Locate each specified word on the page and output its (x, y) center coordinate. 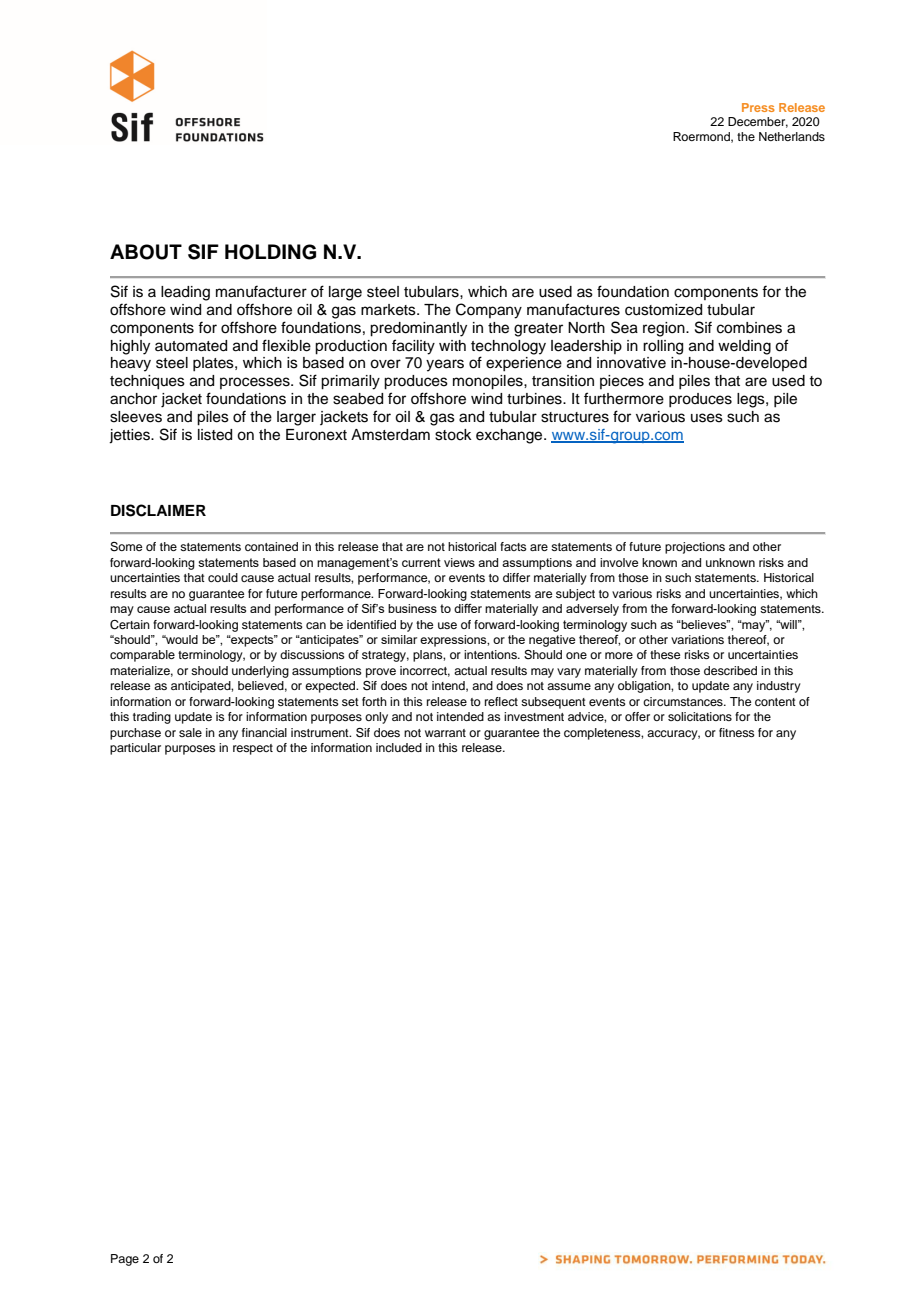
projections (695, 548)
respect (253, 749)
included (399, 747)
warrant (445, 733)
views (459, 562)
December (758, 122)
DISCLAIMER (158, 510)
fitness (737, 732)
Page (125, 1260)
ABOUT (146, 252)
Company (489, 311)
